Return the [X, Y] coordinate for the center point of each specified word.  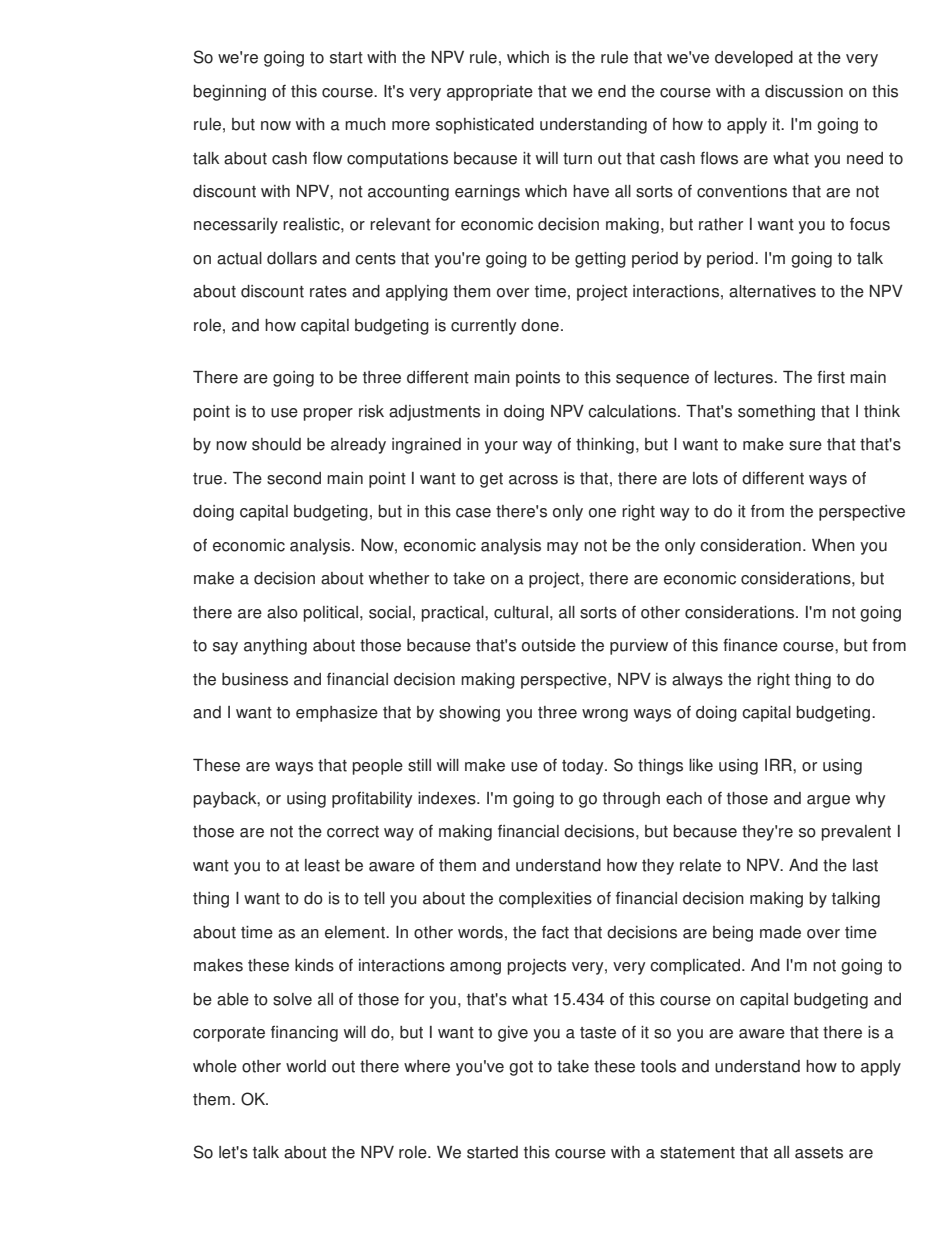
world [306, 1066]
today [584, 767]
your [501, 447]
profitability [372, 800]
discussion [804, 91]
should [276, 444]
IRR [779, 765]
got [521, 1068]
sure [805, 446]
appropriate [490, 93]
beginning [230, 93]
